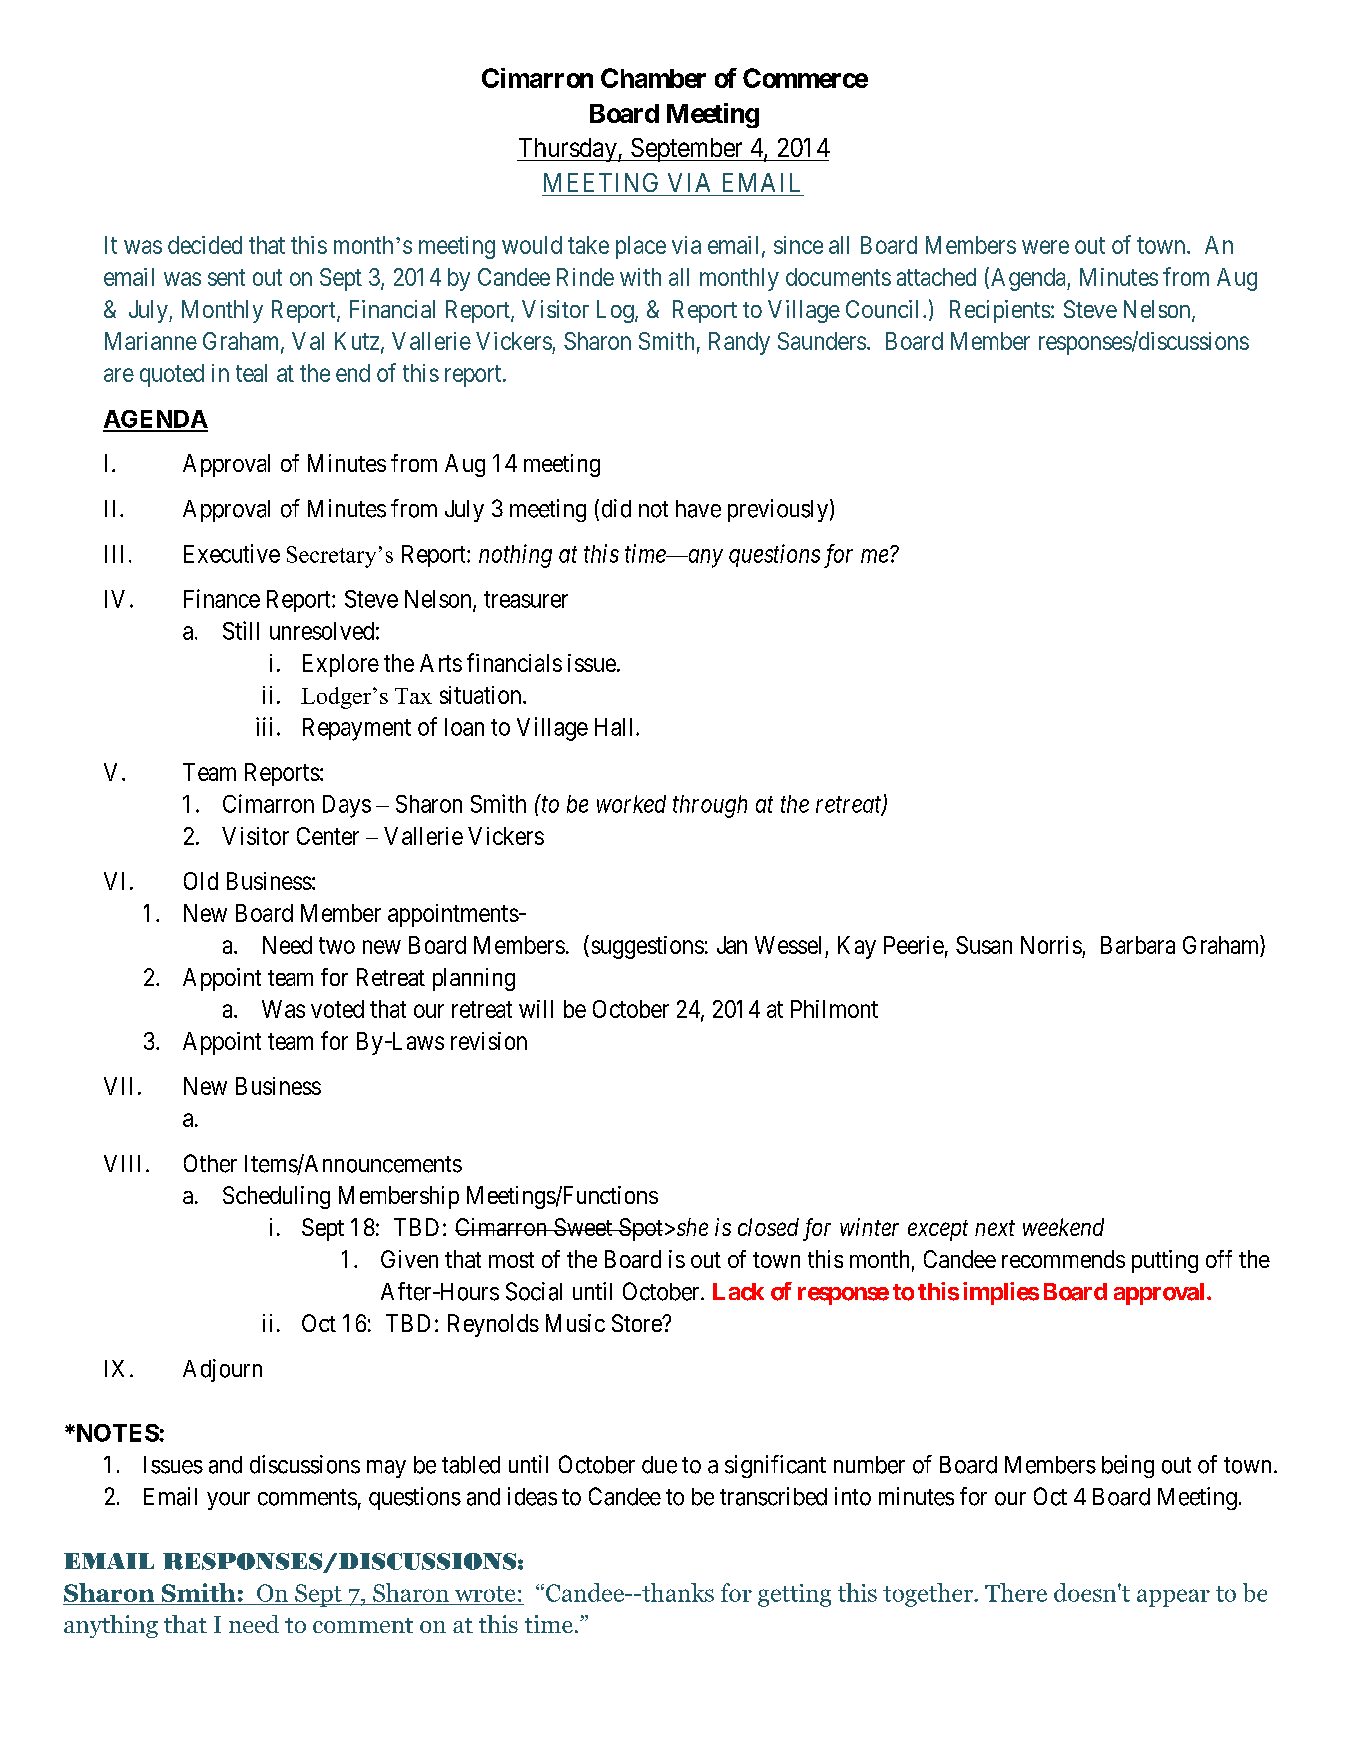  What do you see at coordinates (228, 1501) in the page?
I see `your` at bounding box center [228, 1501].
